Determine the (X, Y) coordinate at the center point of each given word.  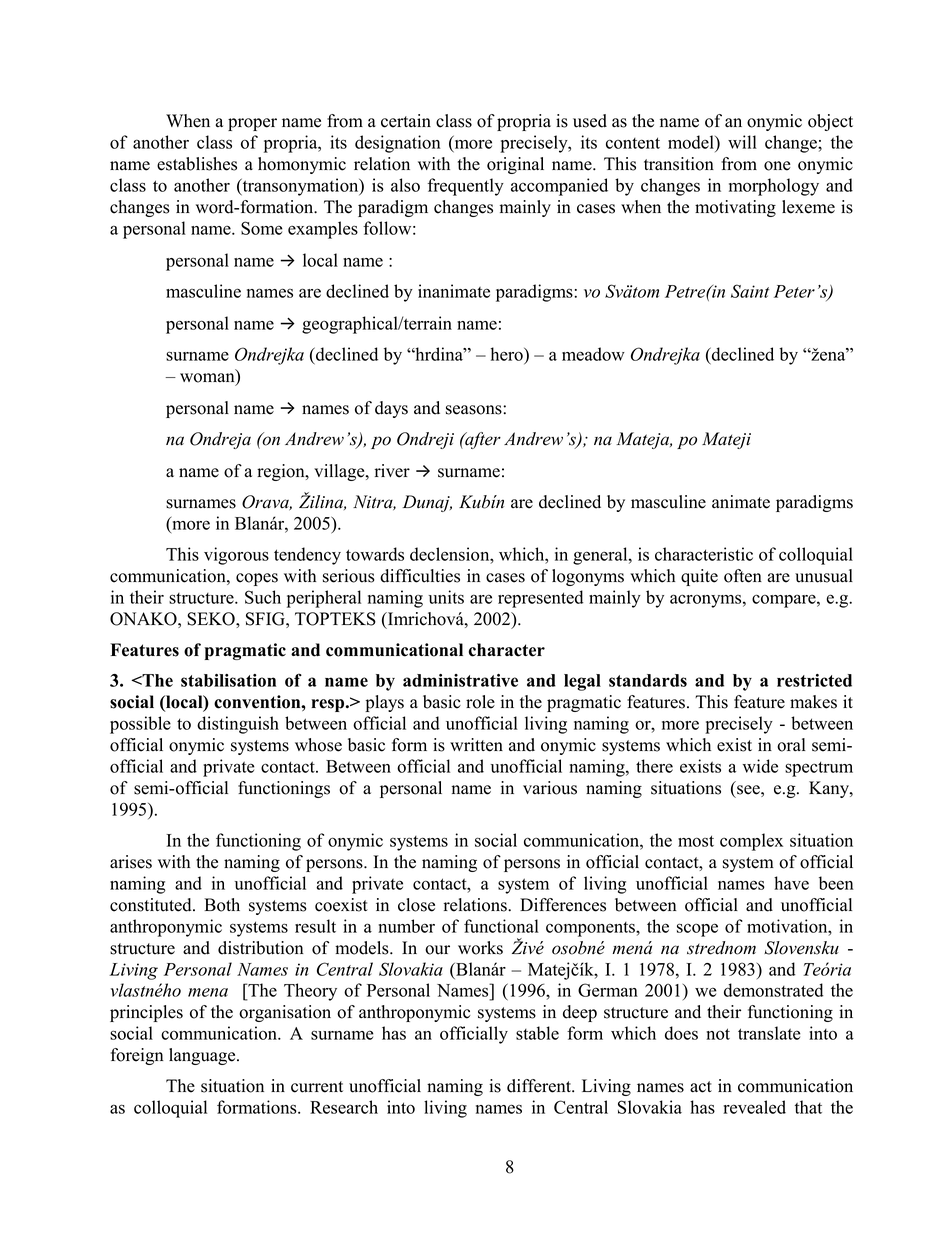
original (515, 165)
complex (751, 842)
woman (208, 379)
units (446, 597)
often (743, 576)
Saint (750, 291)
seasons (475, 410)
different (540, 1086)
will (742, 142)
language (203, 1056)
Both (222, 905)
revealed (754, 1107)
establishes (197, 164)
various (550, 788)
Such (263, 597)
